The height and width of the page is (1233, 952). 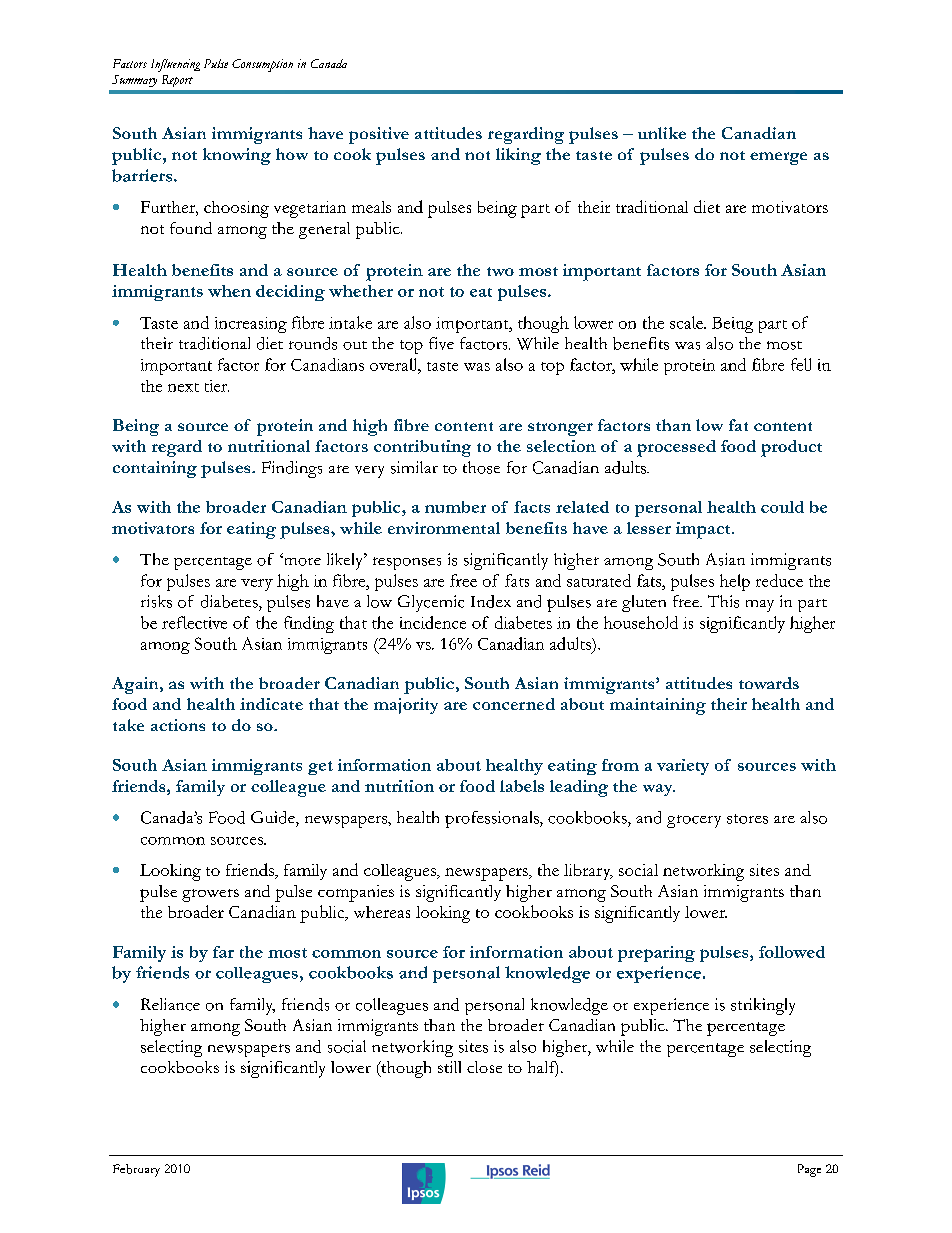 What do you see at coordinates (491, 601) in the page?
I see `Index` at bounding box center [491, 601].
